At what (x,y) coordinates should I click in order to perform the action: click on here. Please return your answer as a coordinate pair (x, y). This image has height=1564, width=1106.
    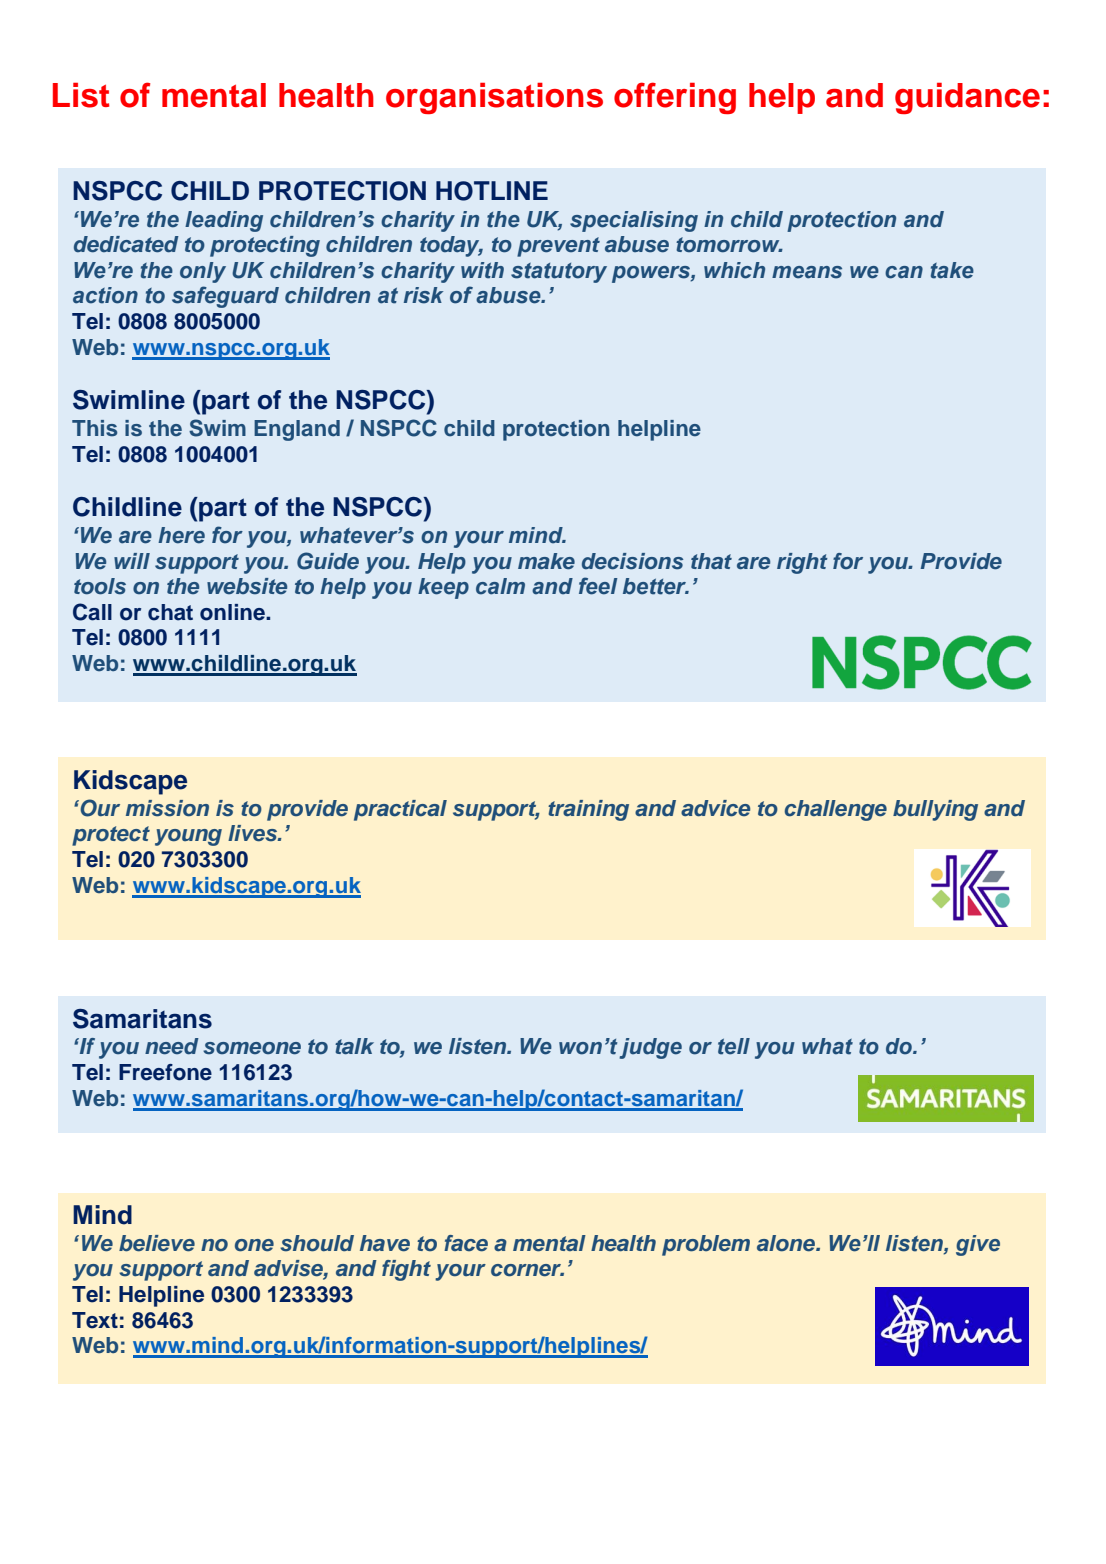
    Looking at the image, I should click on (181, 535).
